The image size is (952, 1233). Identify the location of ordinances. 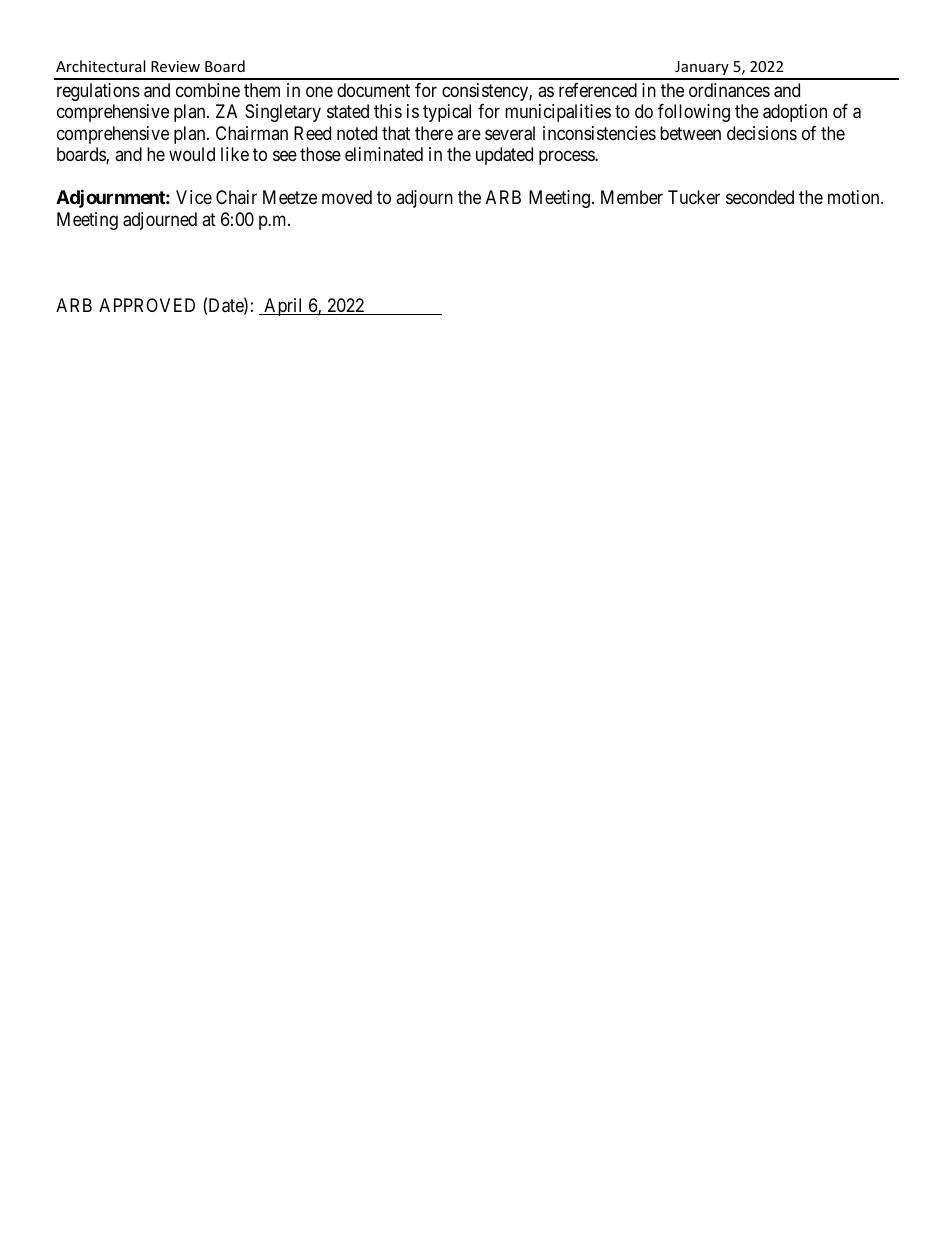
(729, 90).
